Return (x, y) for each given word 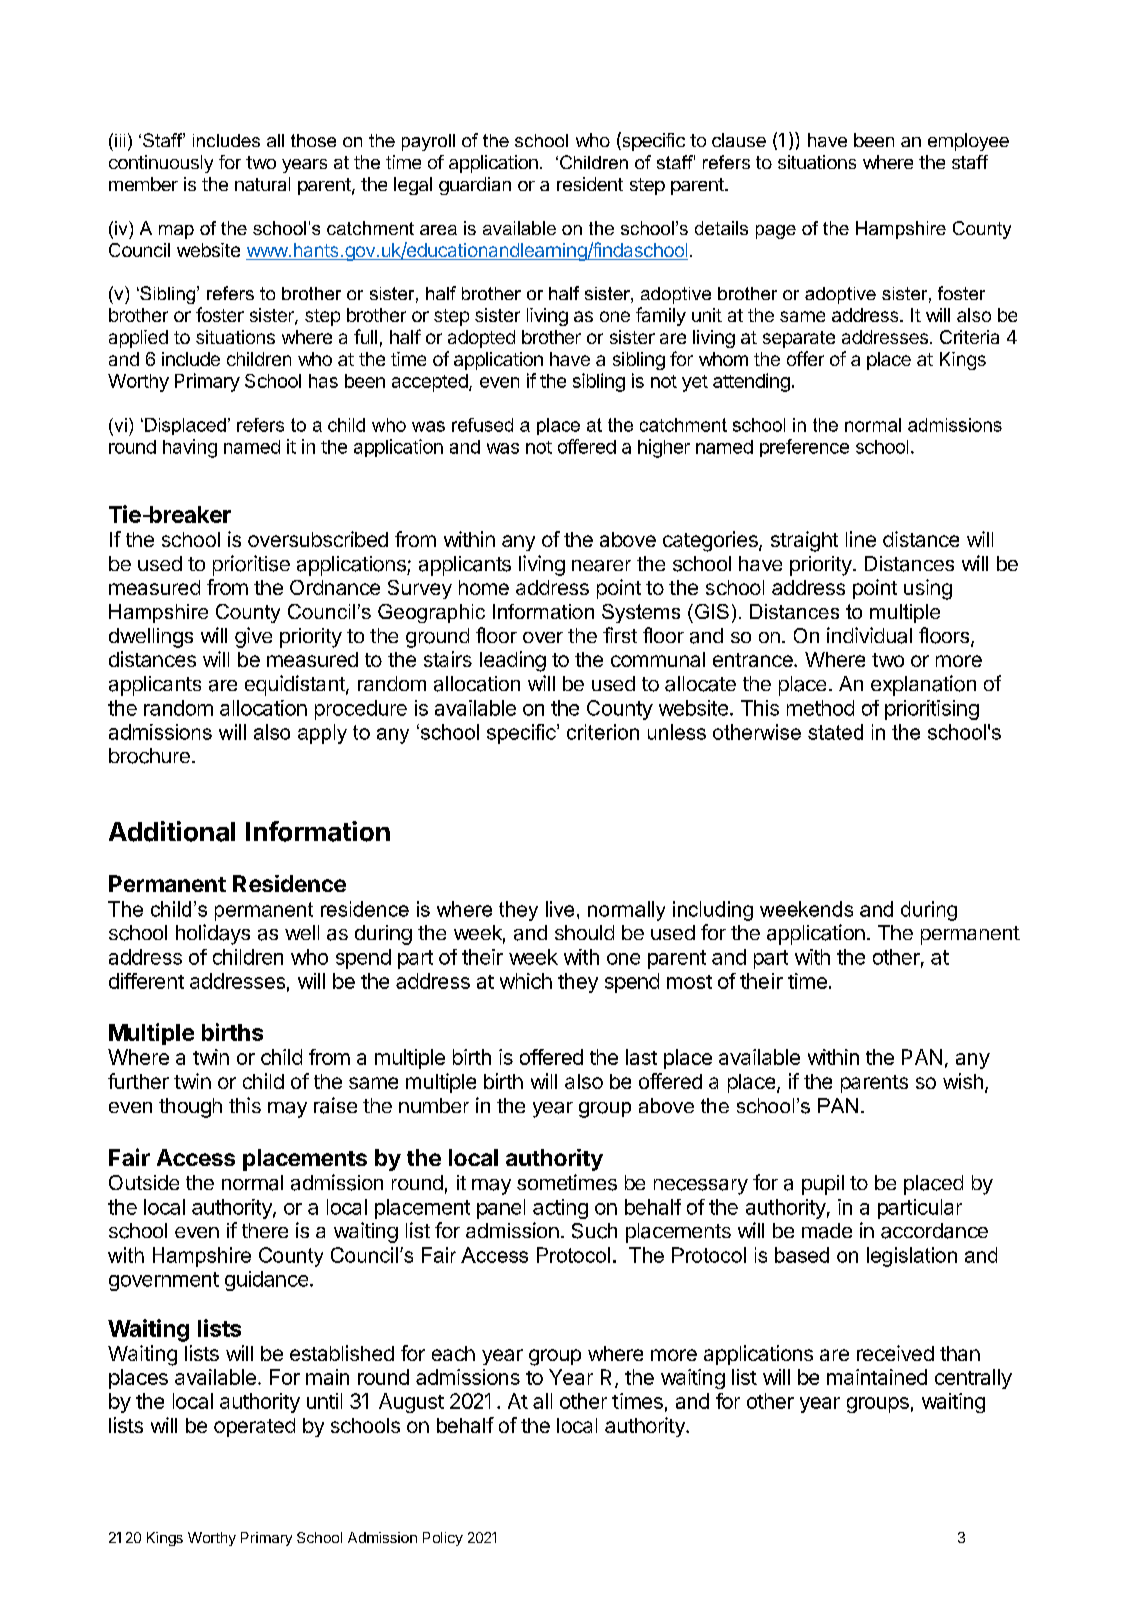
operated (254, 1427)
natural (262, 184)
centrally (973, 1379)
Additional (172, 831)
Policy (443, 1539)
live (560, 909)
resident (590, 184)
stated (835, 732)
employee (968, 142)
